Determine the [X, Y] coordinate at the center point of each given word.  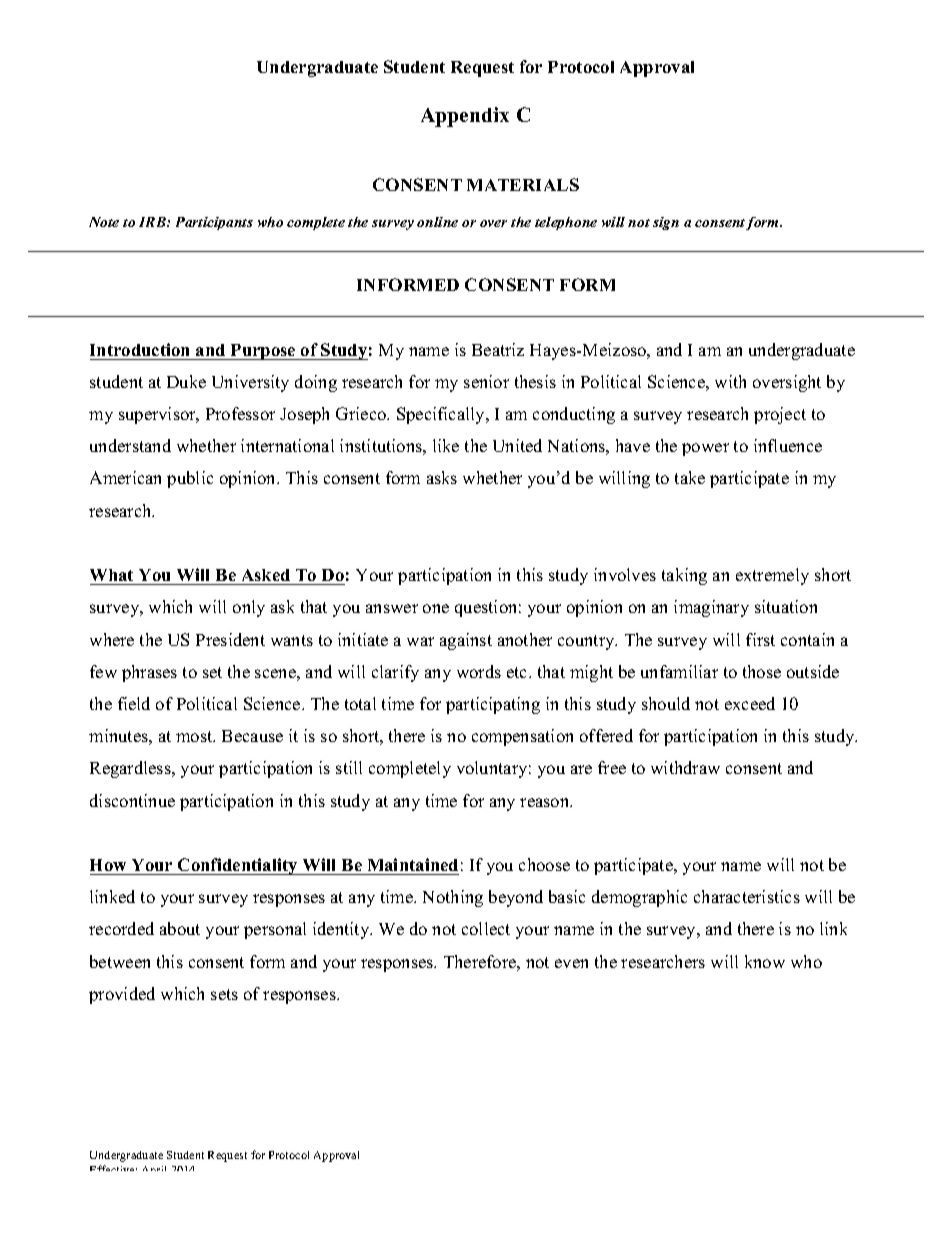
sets [224, 994]
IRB [153, 222]
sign [666, 223]
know [765, 961]
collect [486, 928]
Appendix [465, 117]
